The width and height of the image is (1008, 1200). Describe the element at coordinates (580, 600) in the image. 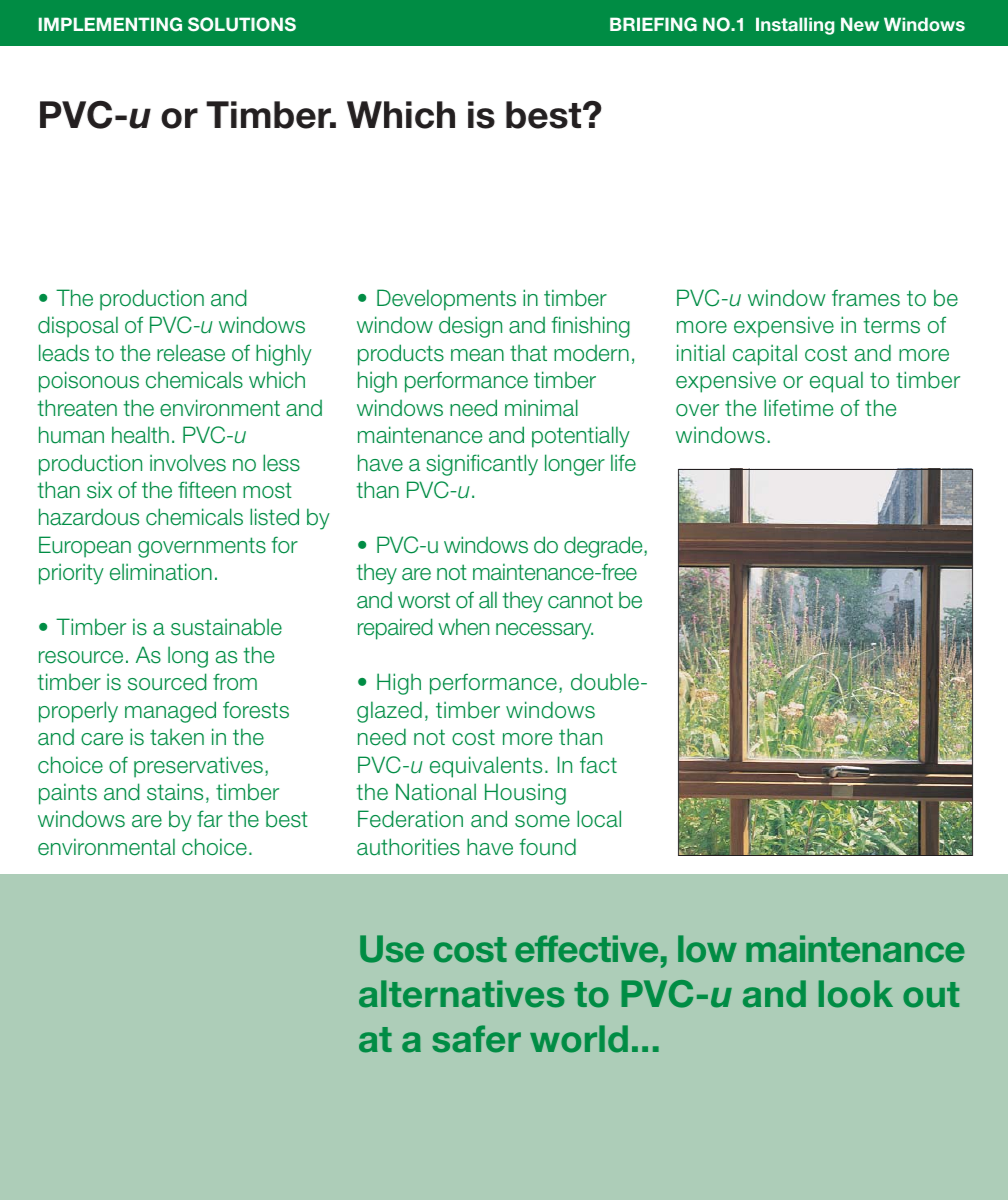

I see `cannot` at that location.
